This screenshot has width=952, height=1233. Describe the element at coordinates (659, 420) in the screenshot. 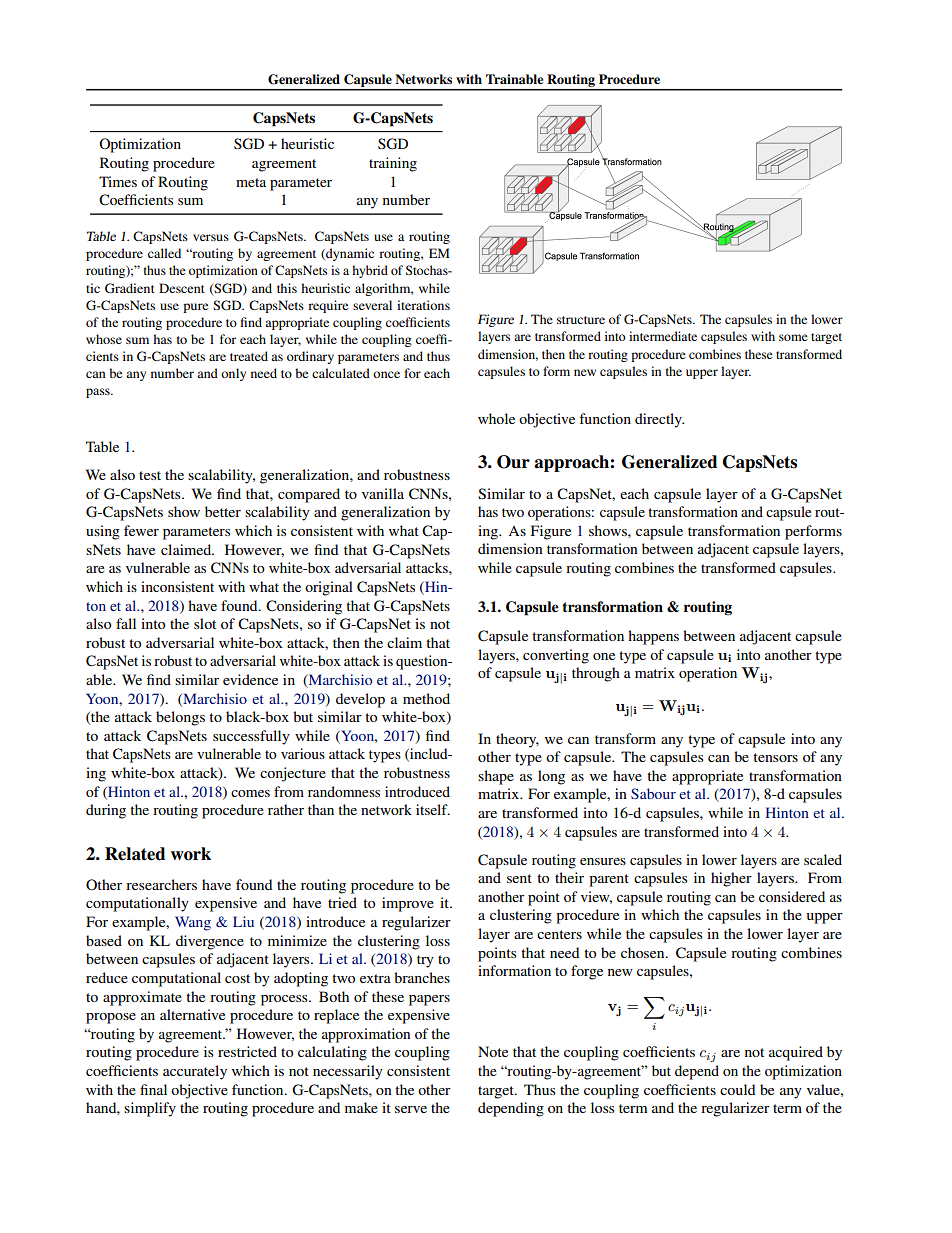

I see `directly` at that location.
